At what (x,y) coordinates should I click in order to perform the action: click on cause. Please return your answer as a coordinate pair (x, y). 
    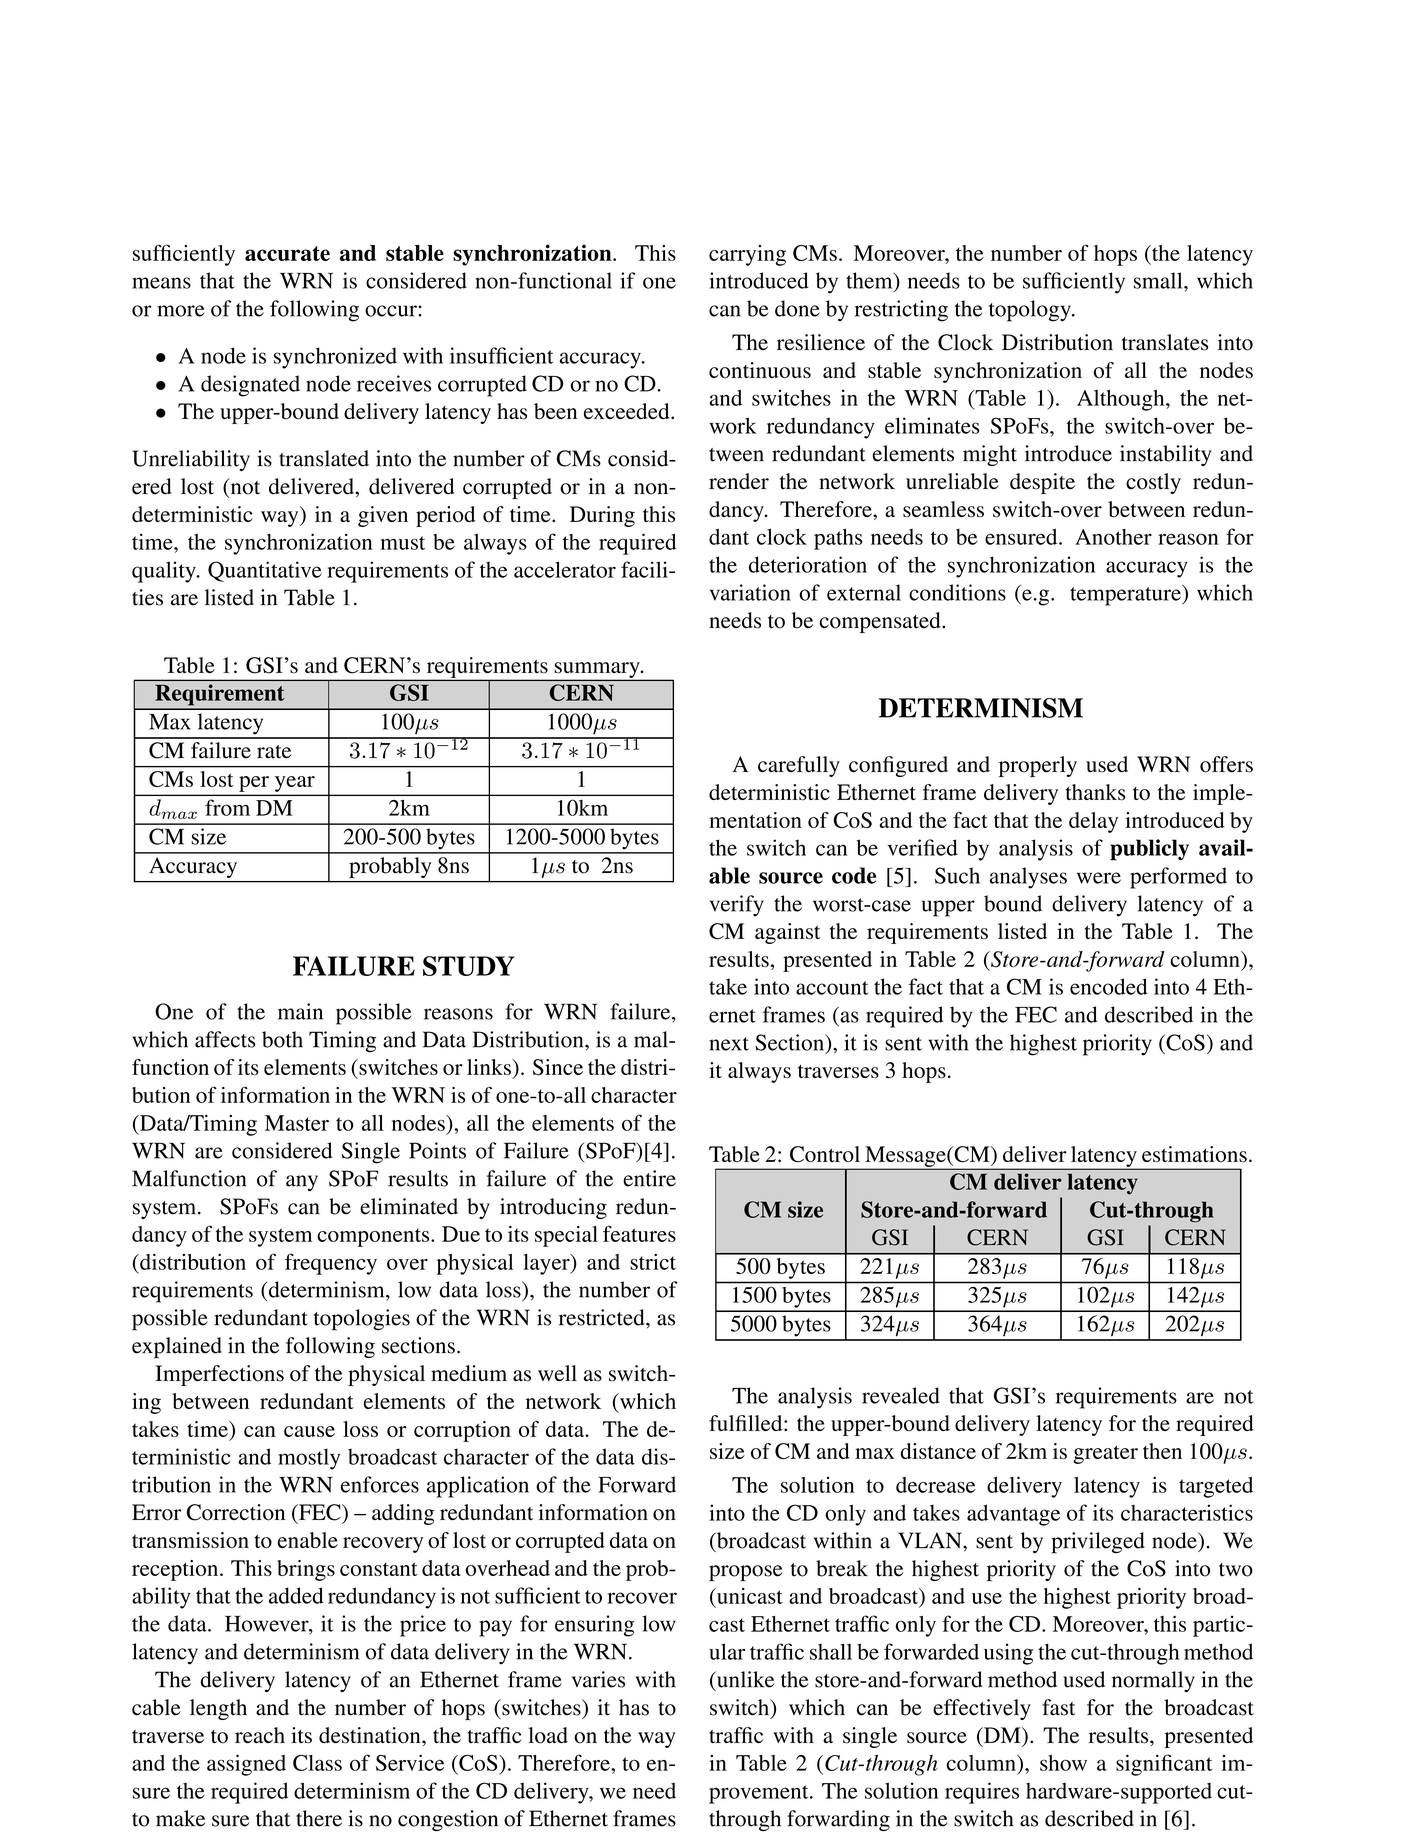
    Looking at the image, I should click on (309, 1431).
